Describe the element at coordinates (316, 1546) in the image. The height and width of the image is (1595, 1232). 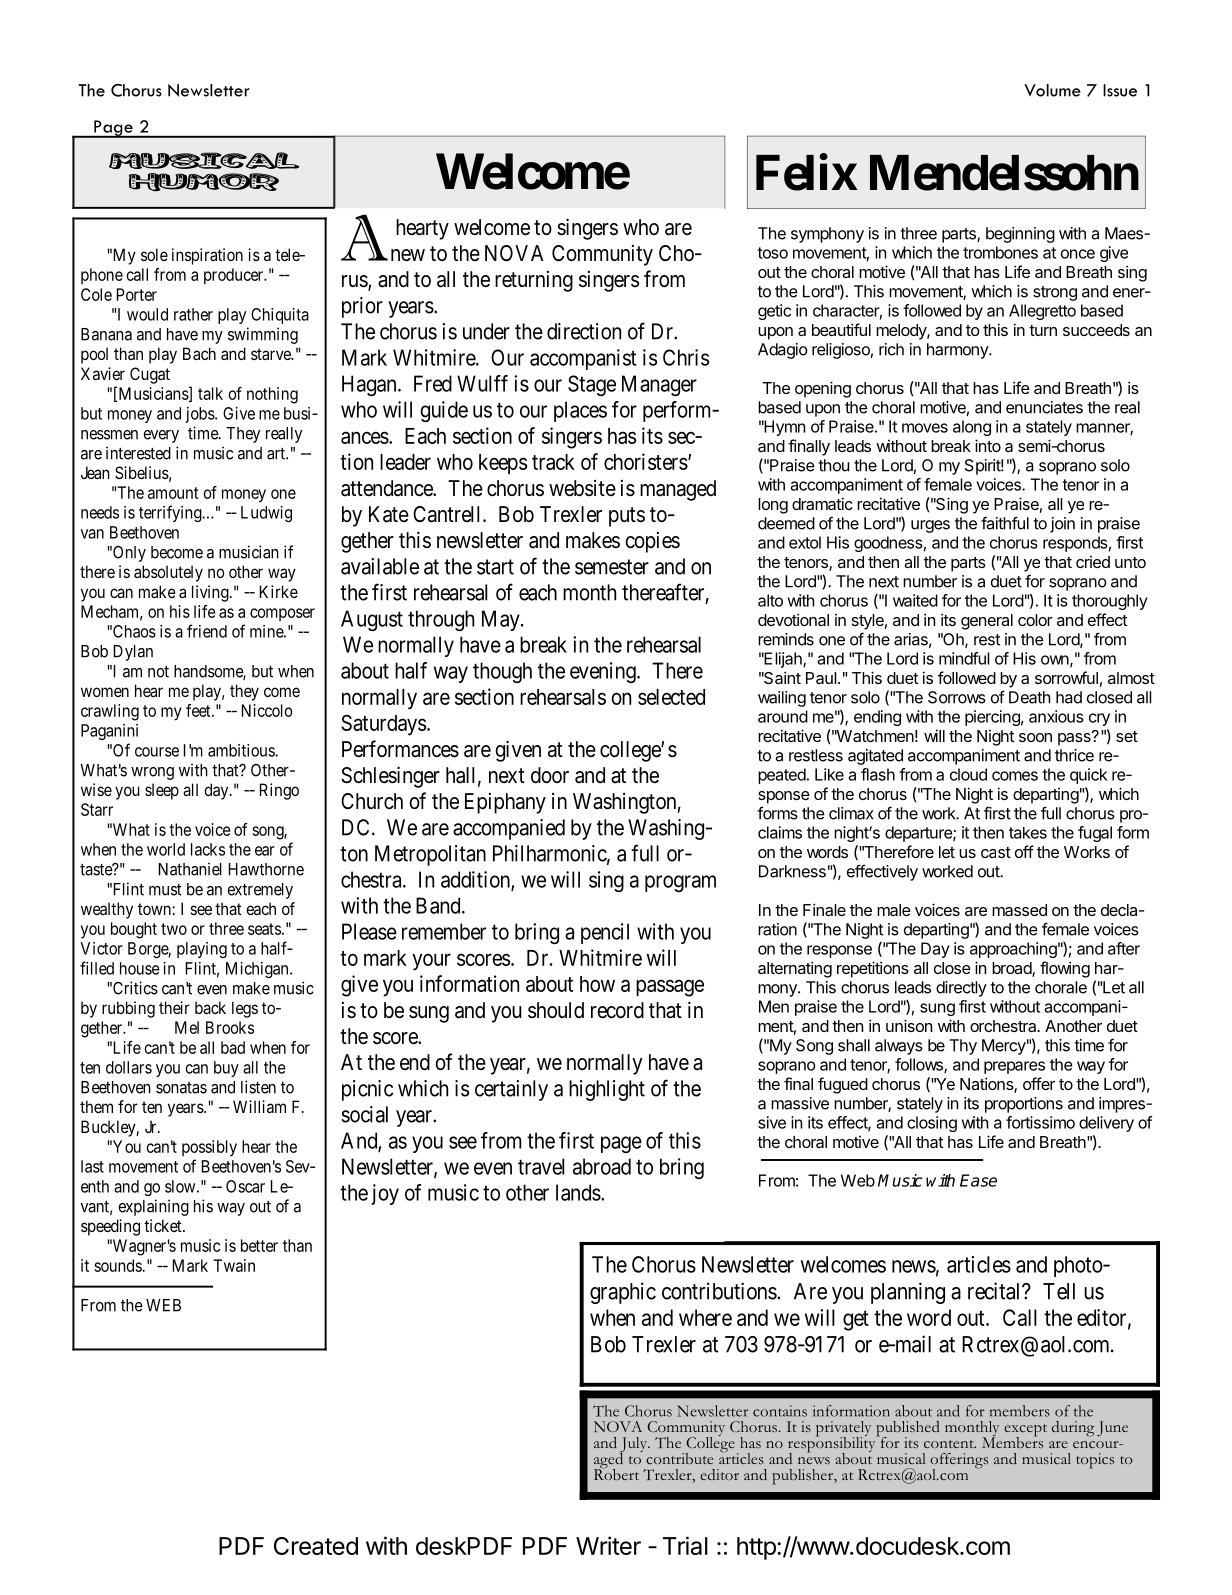
I see `Created` at that location.
